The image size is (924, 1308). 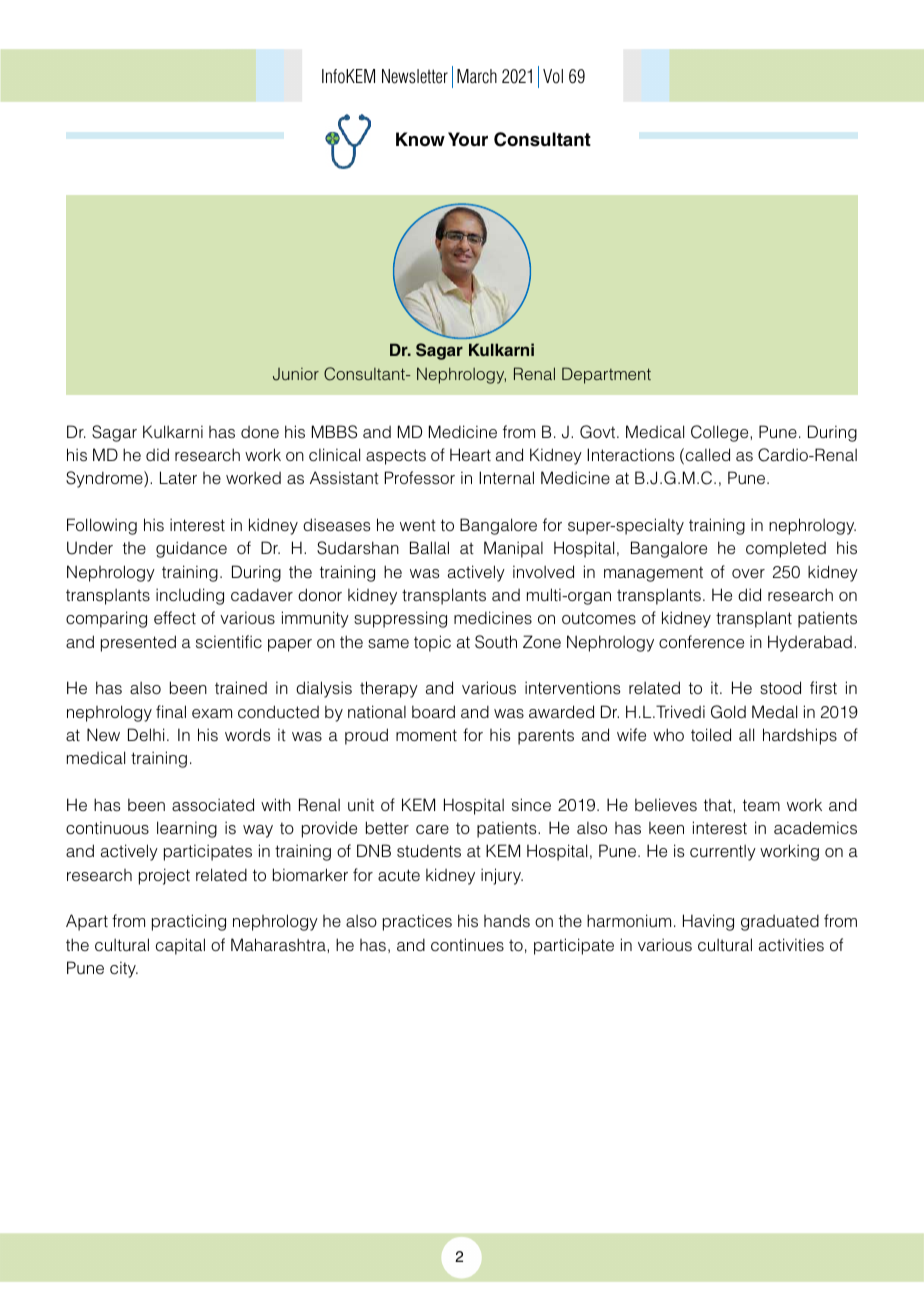 I want to click on guidance, so click(x=191, y=549).
